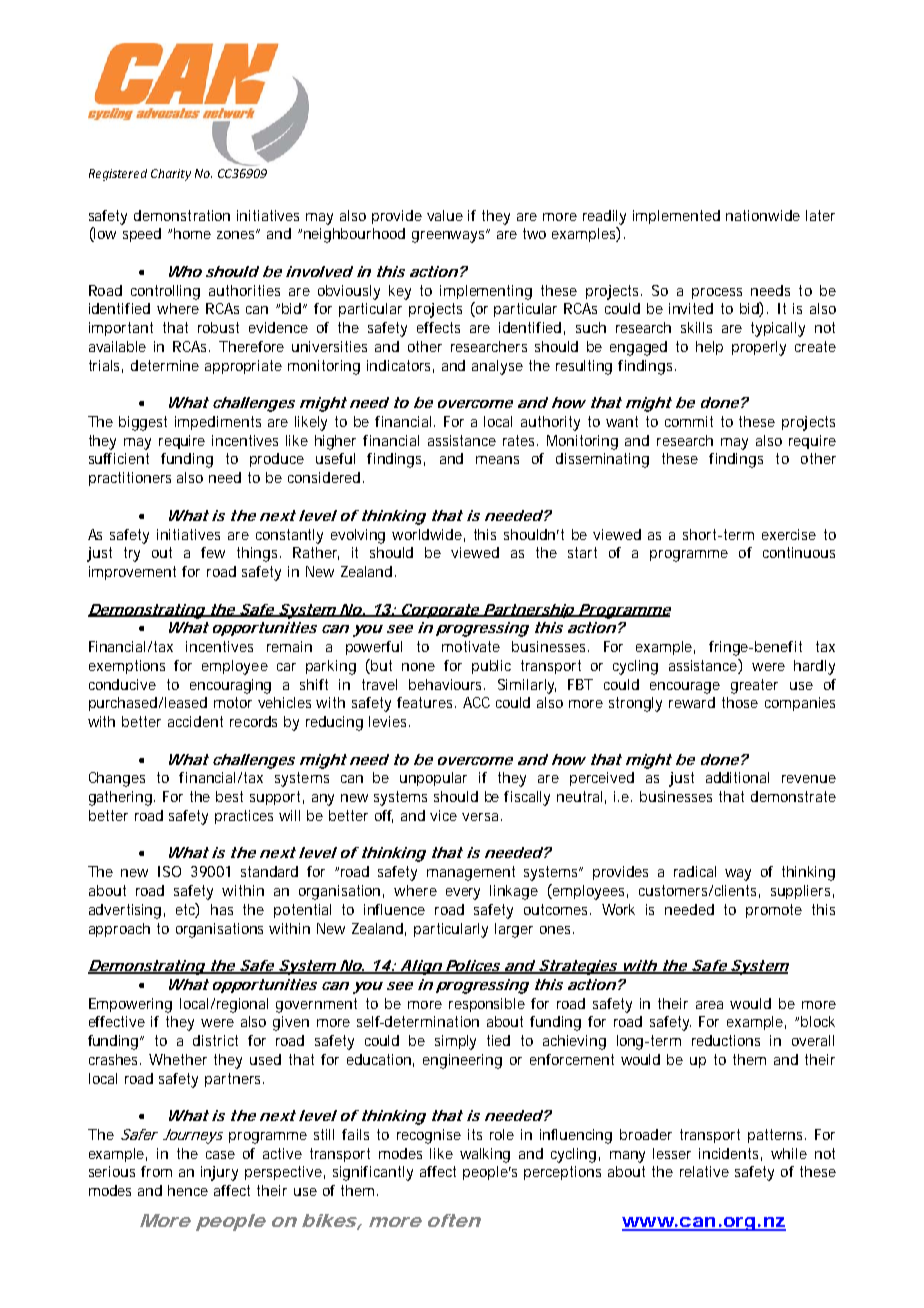 This screenshot has height=1308, width=924. I want to click on promote, so click(774, 911).
